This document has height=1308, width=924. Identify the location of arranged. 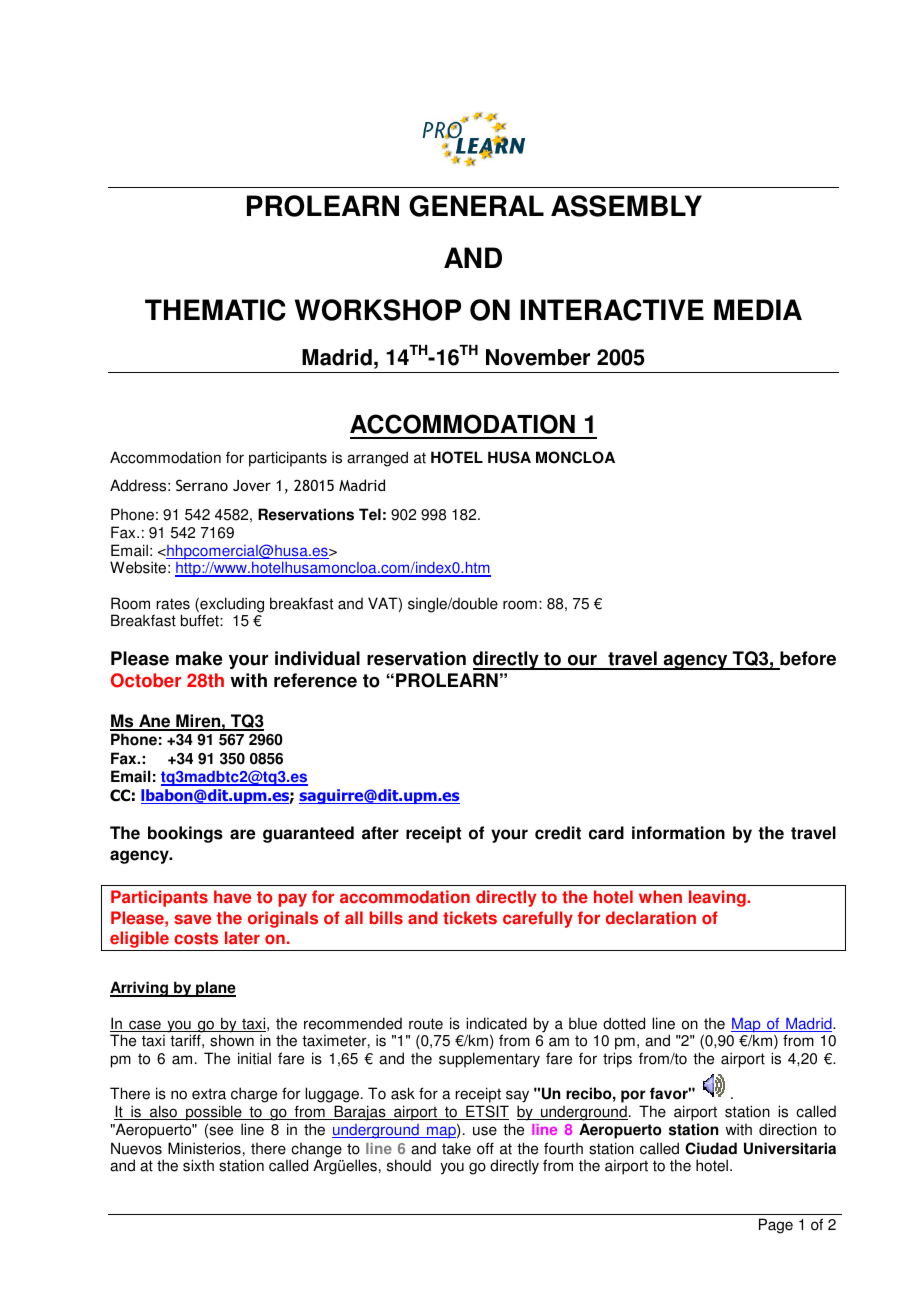
(377, 459).
